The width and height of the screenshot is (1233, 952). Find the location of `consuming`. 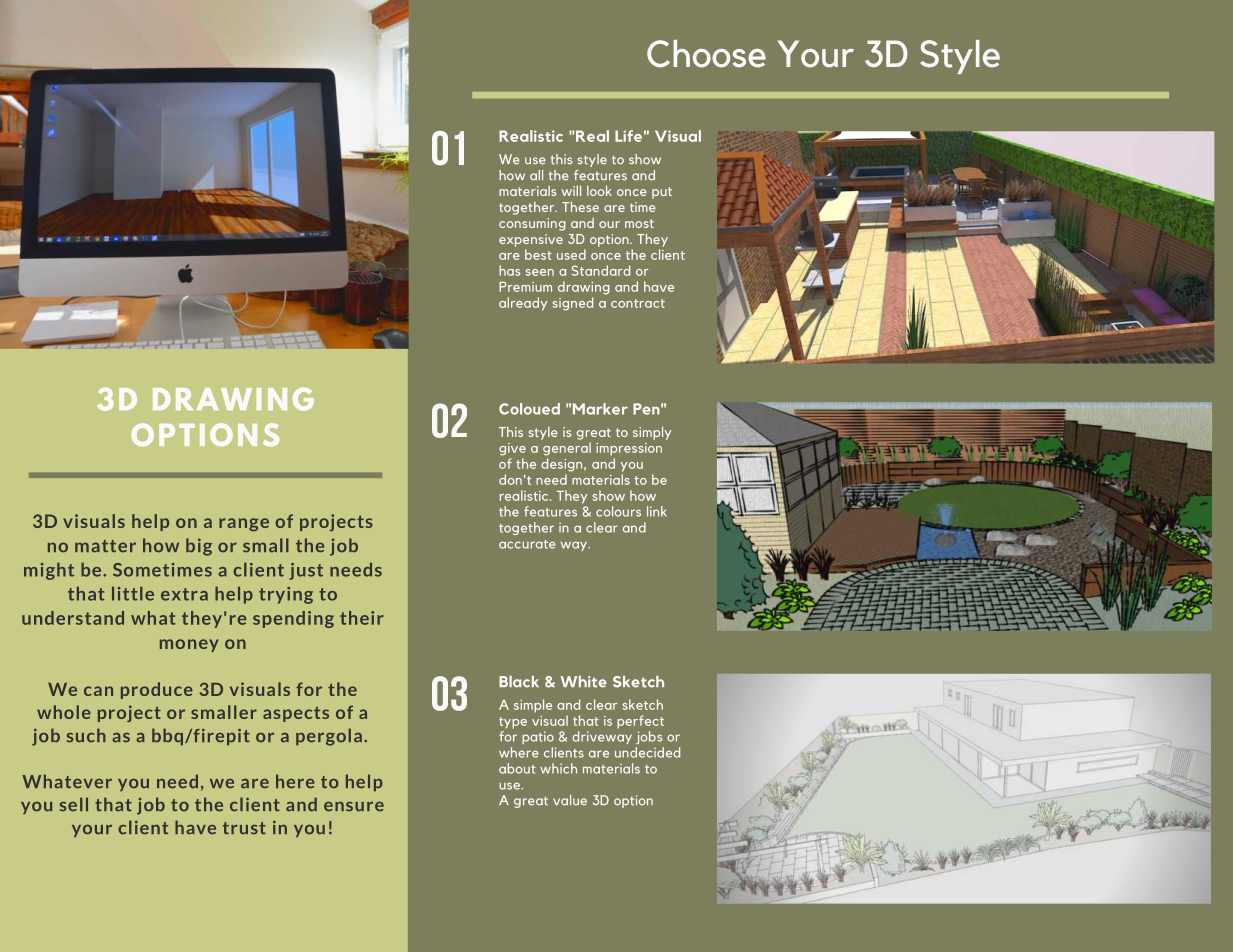

consuming is located at coordinates (532, 224).
